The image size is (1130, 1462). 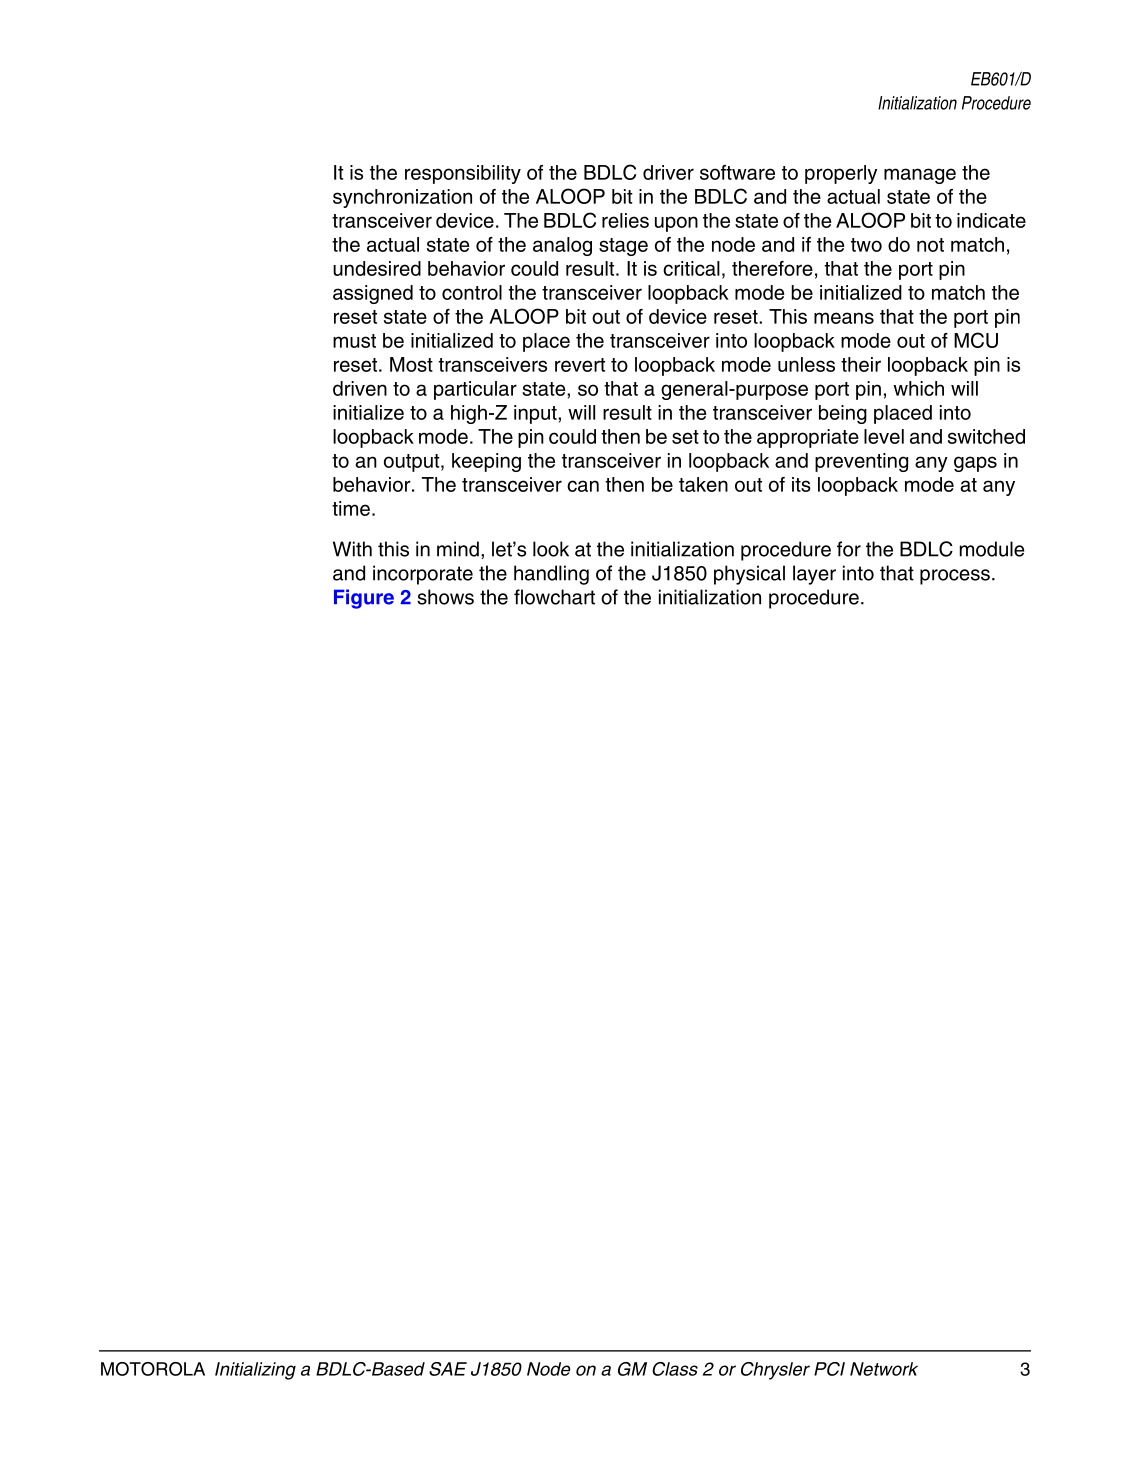 I want to click on handling, so click(x=551, y=575).
